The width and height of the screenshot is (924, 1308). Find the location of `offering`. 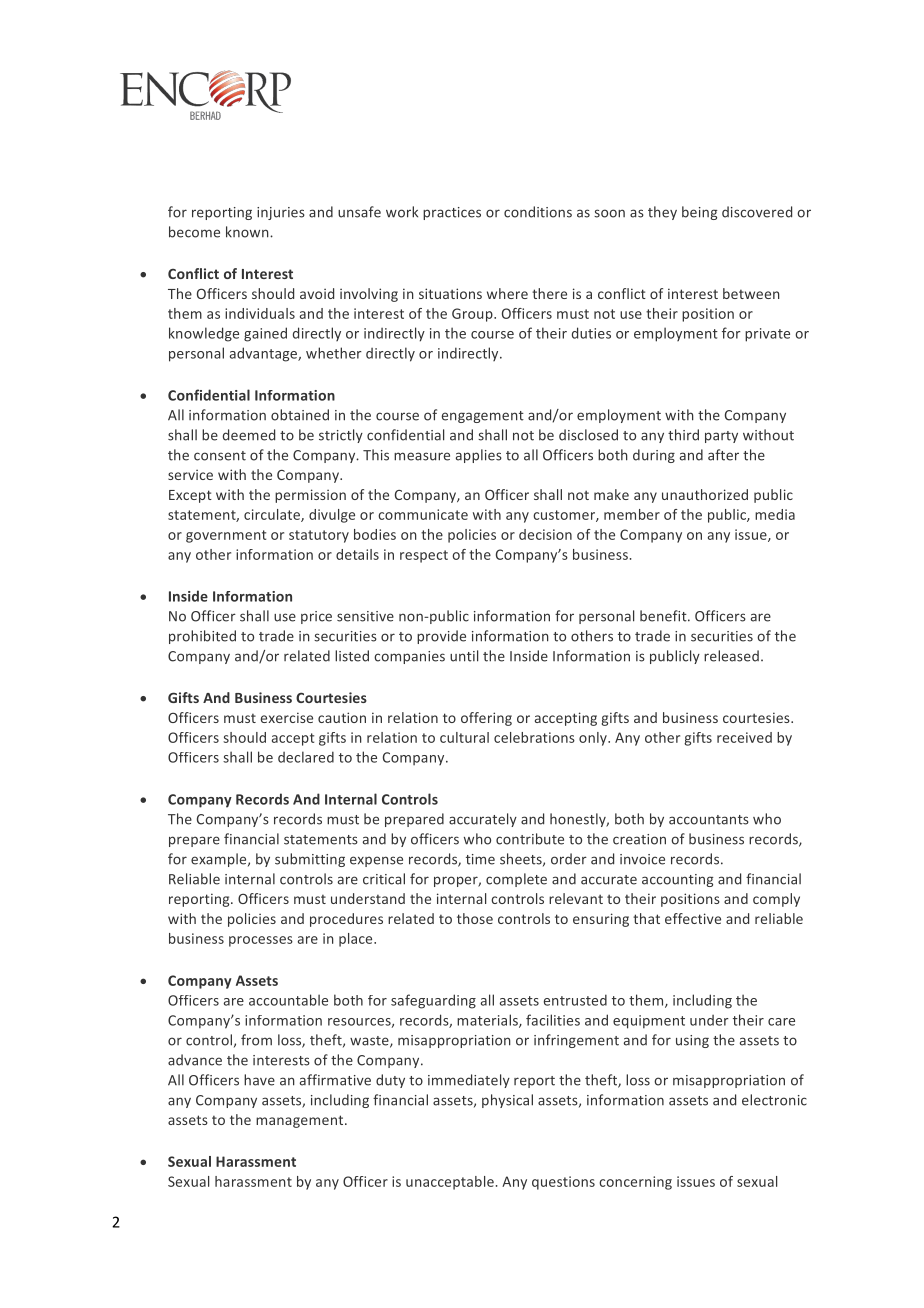

offering is located at coordinates (486, 719).
